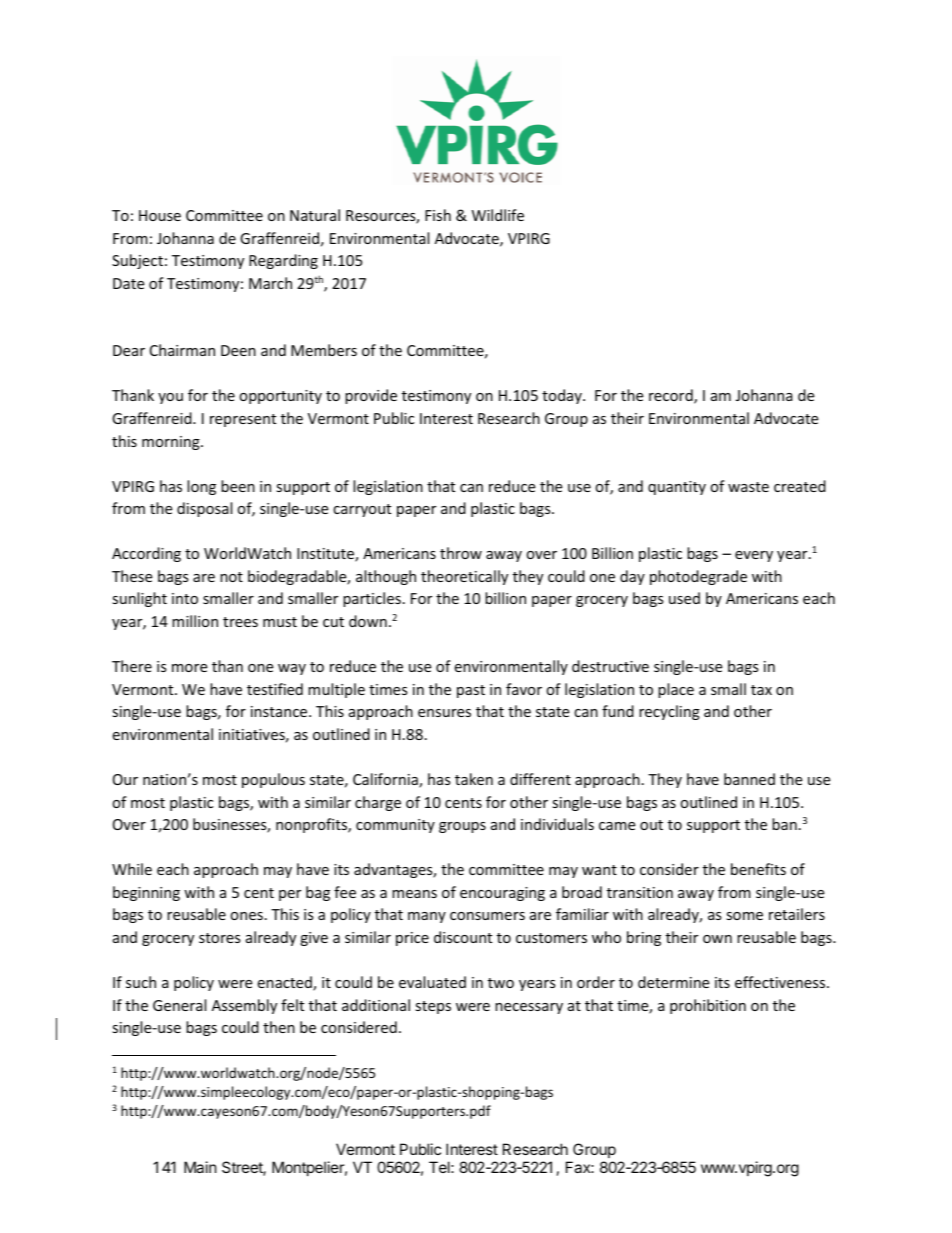 The width and height of the screenshot is (952, 1233). What do you see at coordinates (243, 420) in the screenshot?
I see `represent` at bounding box center [243, 420].
